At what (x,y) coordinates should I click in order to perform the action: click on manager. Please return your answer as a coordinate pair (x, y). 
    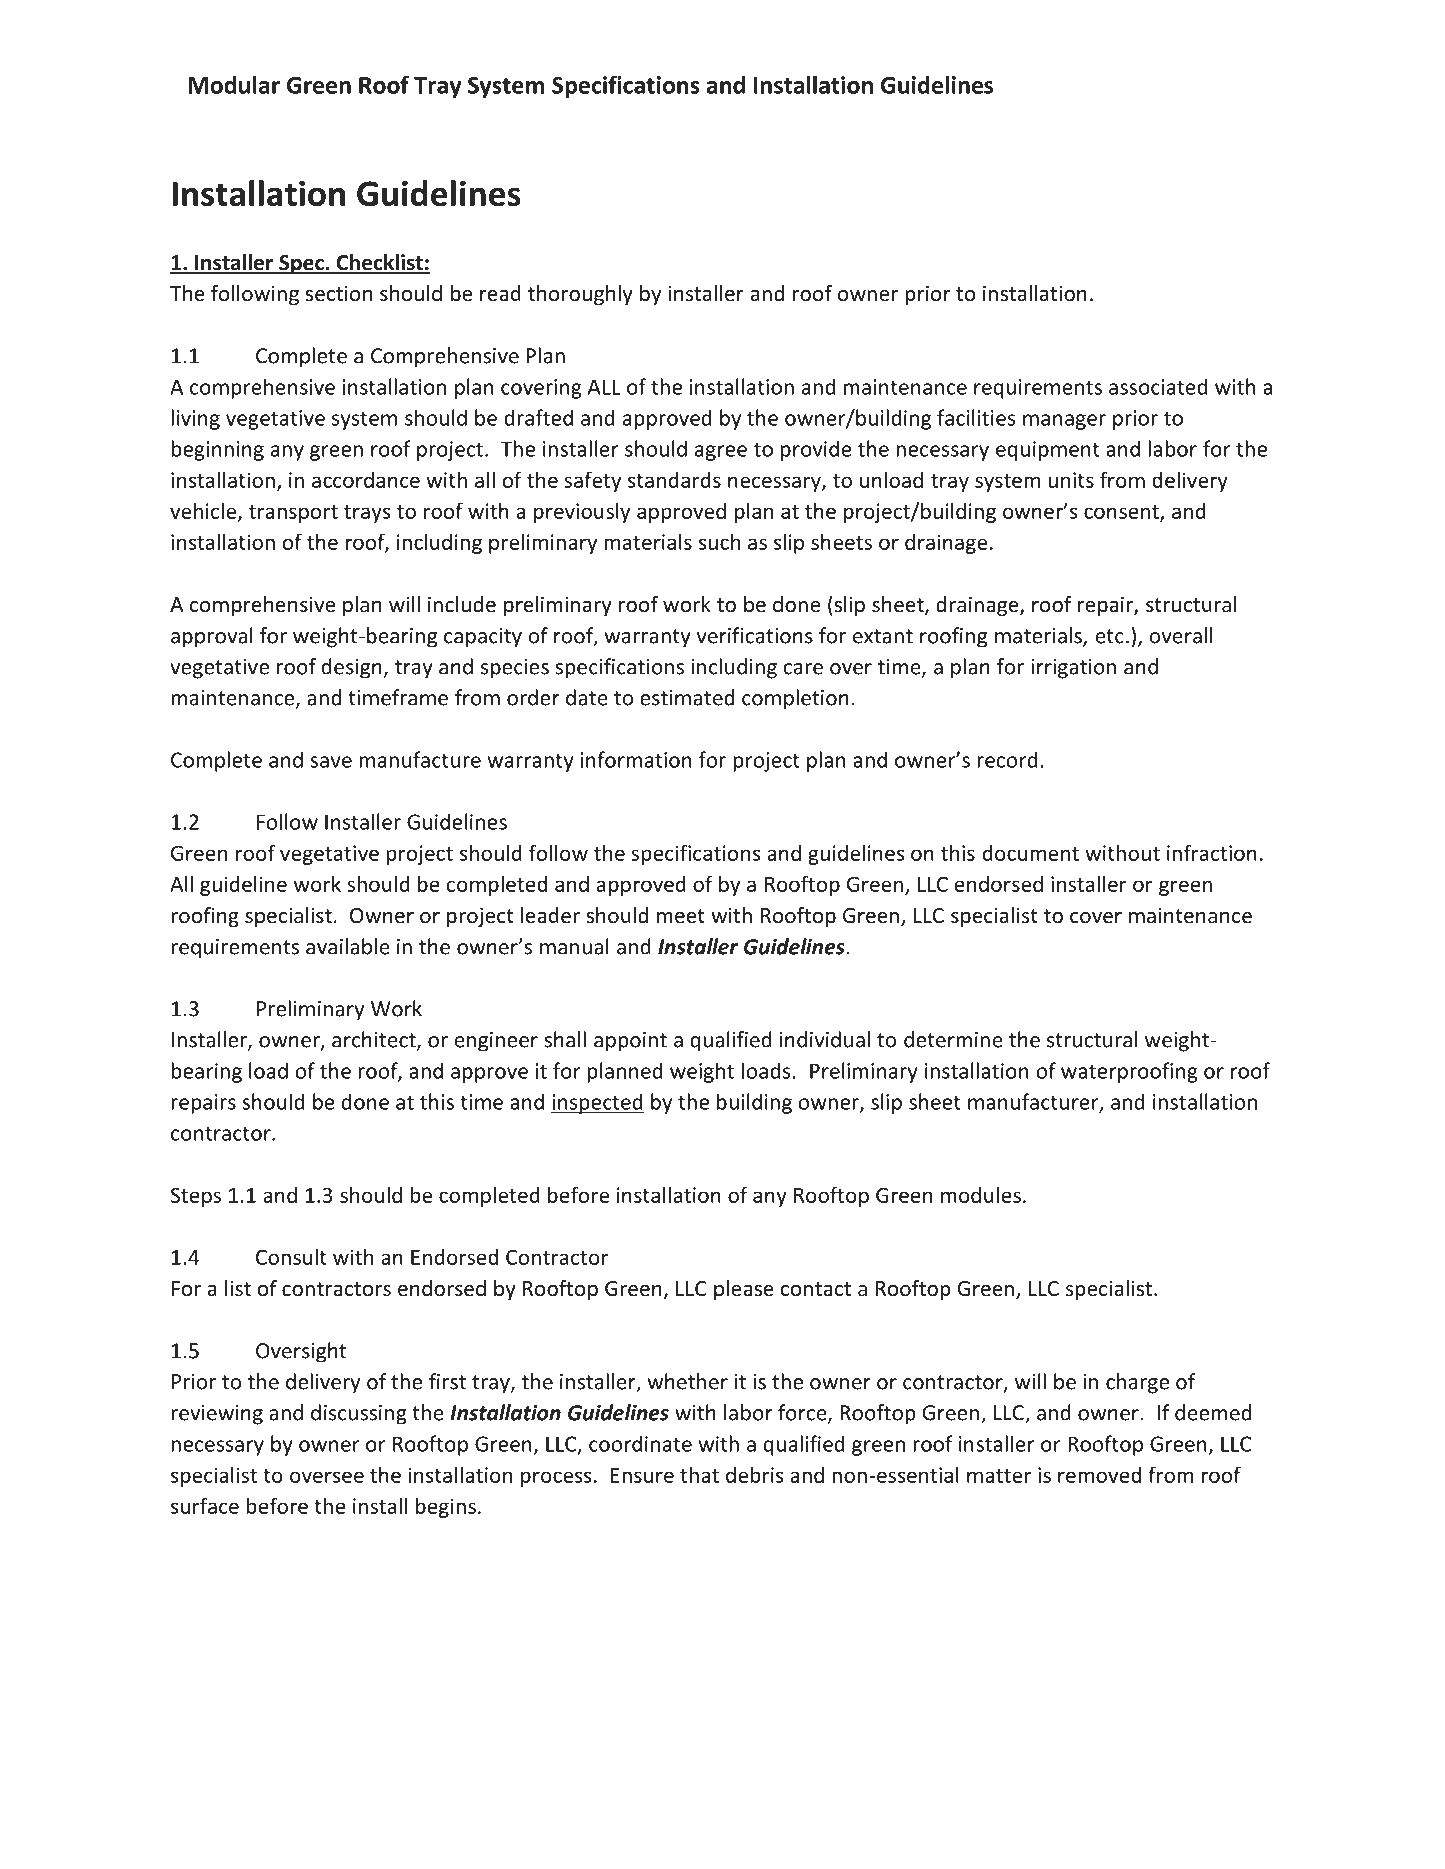
    Looking at the image, I should click on (1064, 422).
